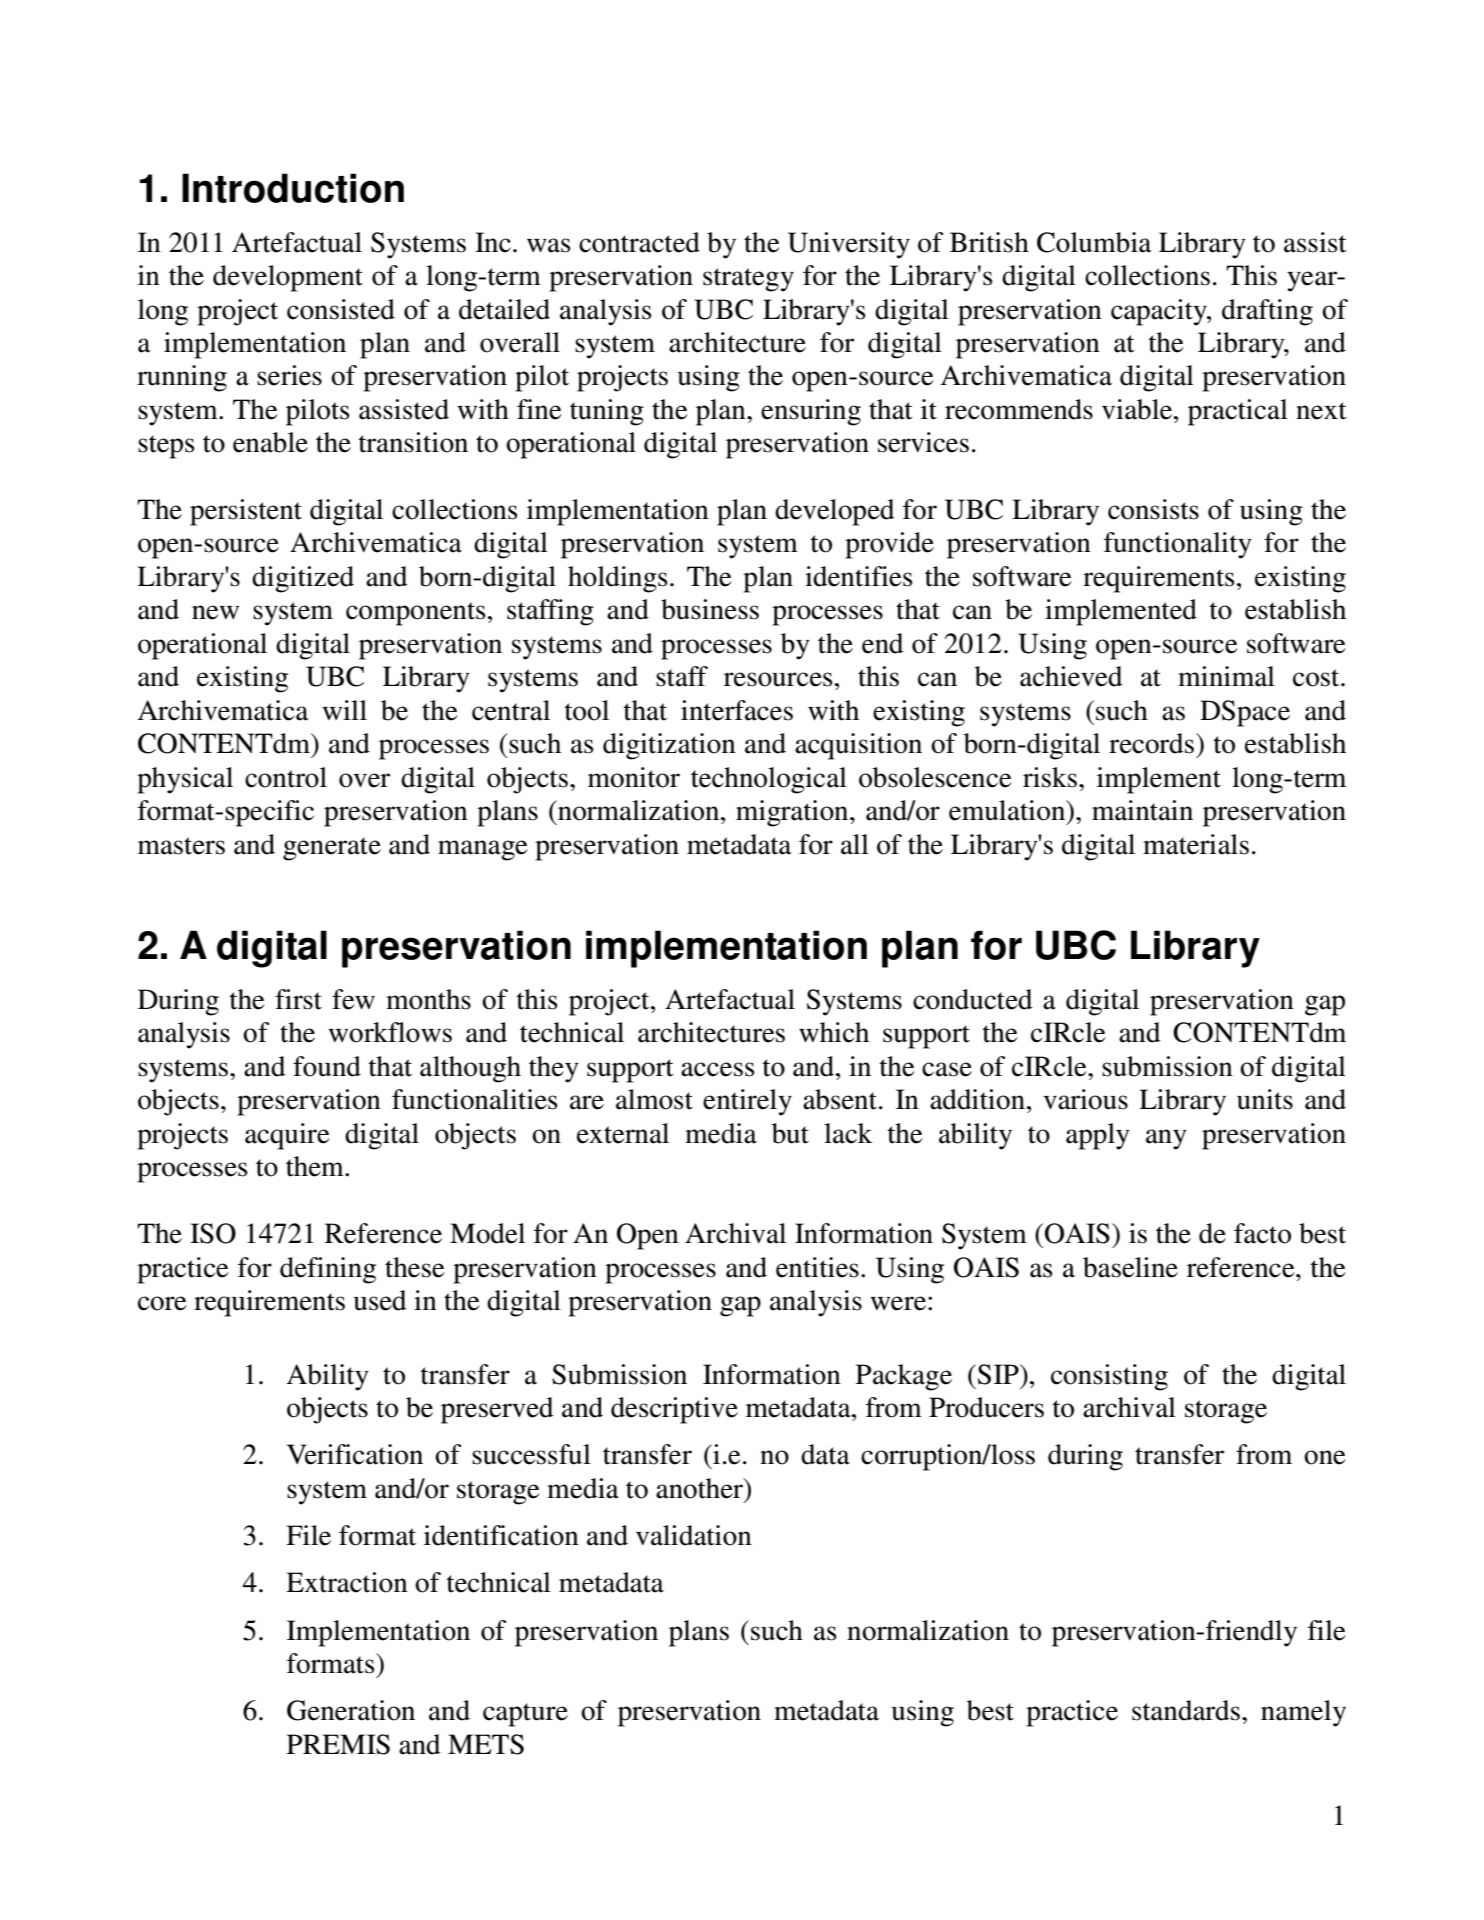 The height and width of the image is (1920, 1484). What do you see at coordinates (834, 1032) in the image?
I see `which` at bounding box center [834, 1032].
